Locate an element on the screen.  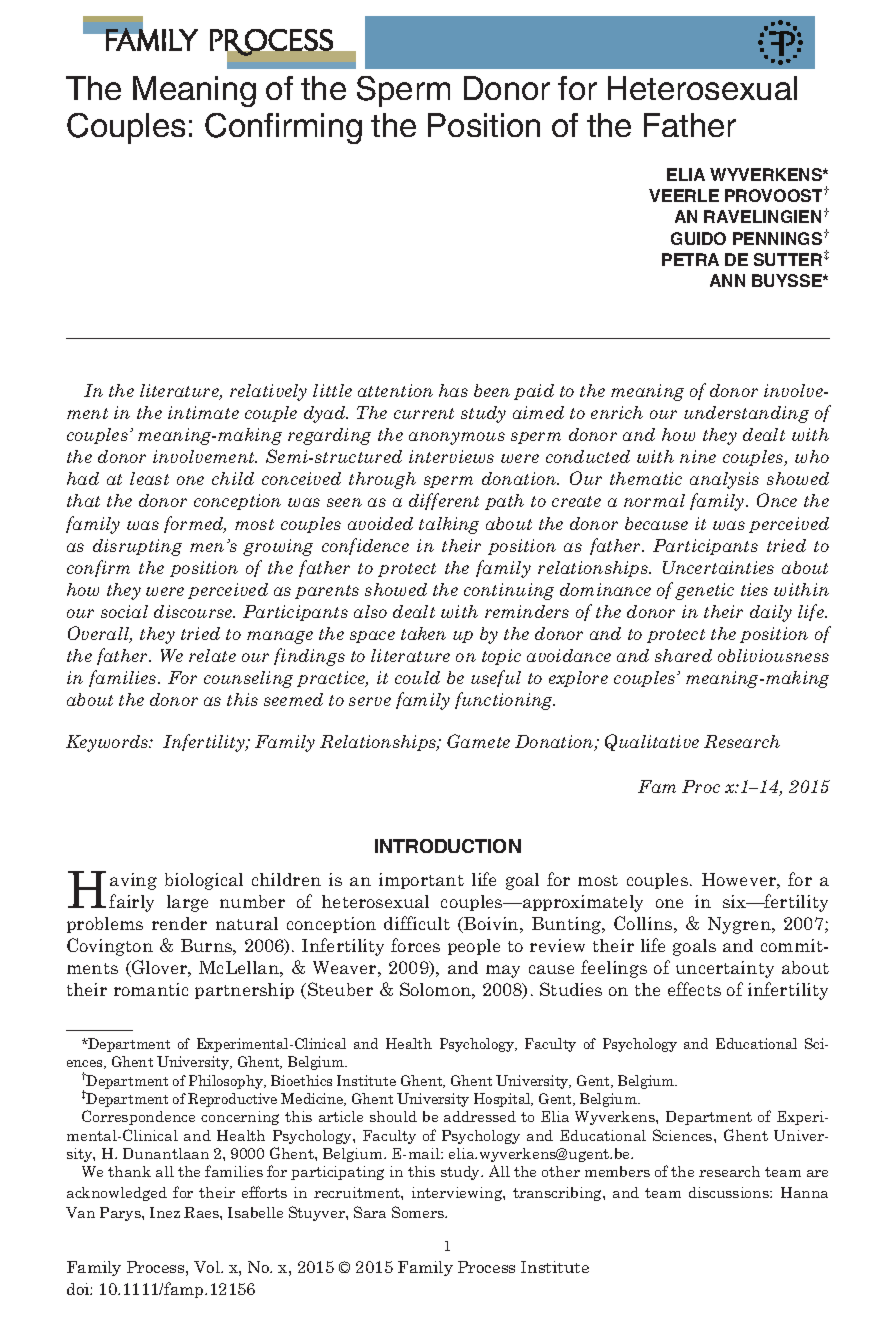
relatively is located at coordinates (268, 392).
